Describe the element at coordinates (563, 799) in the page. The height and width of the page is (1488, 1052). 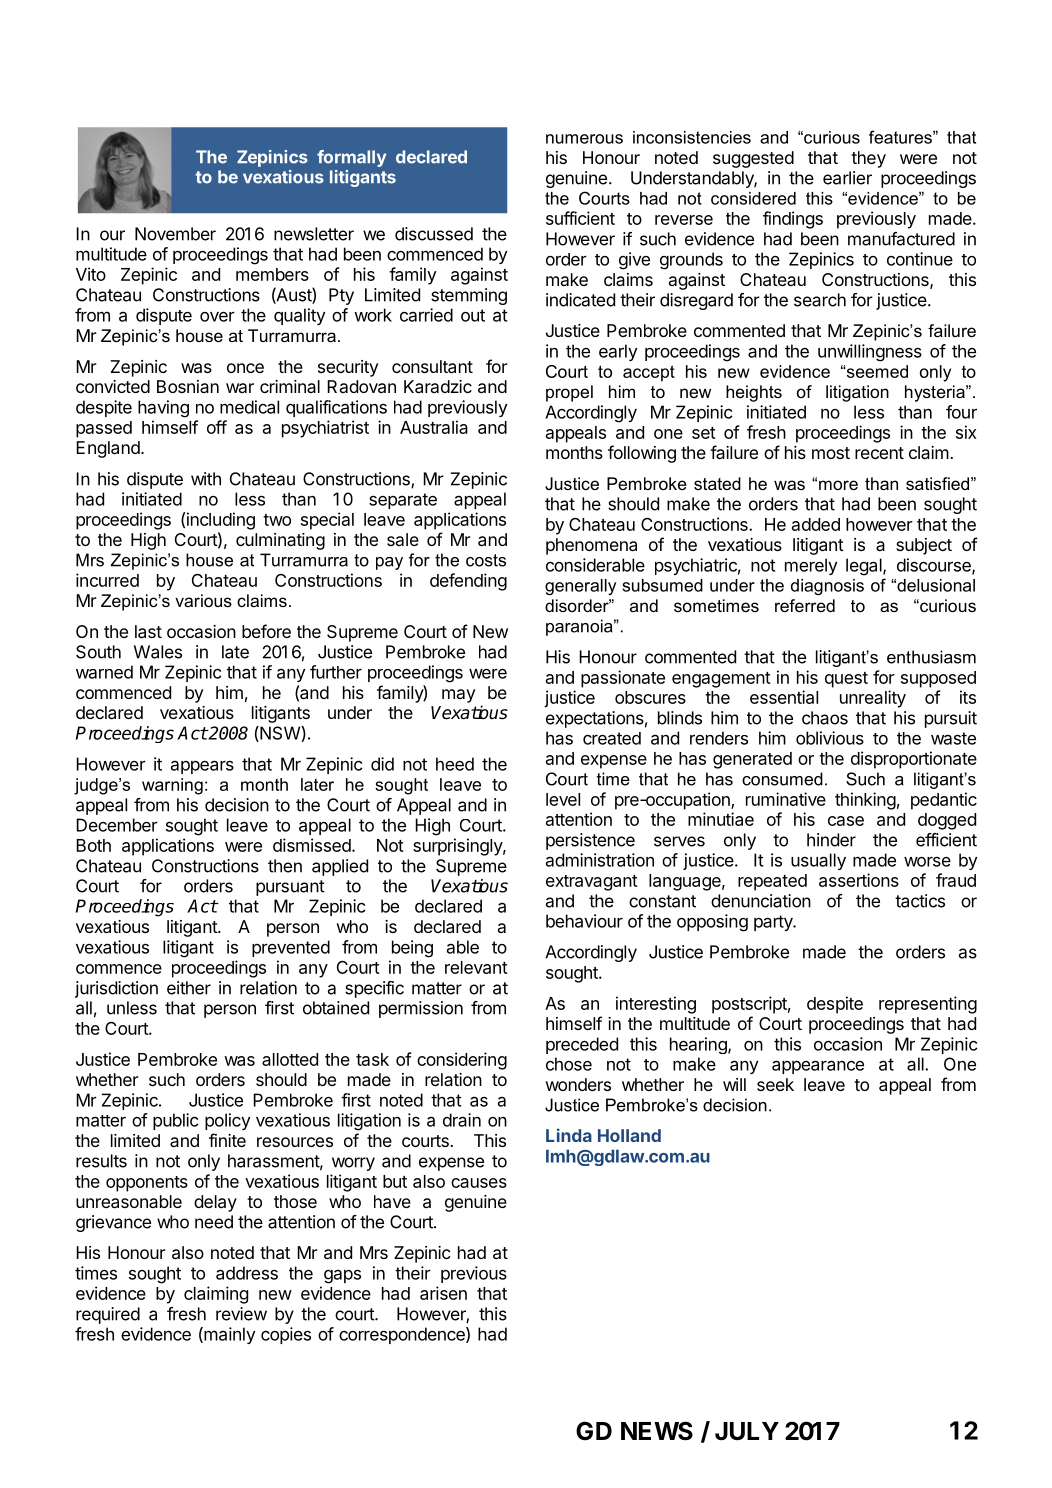
I see `level` at that location.
